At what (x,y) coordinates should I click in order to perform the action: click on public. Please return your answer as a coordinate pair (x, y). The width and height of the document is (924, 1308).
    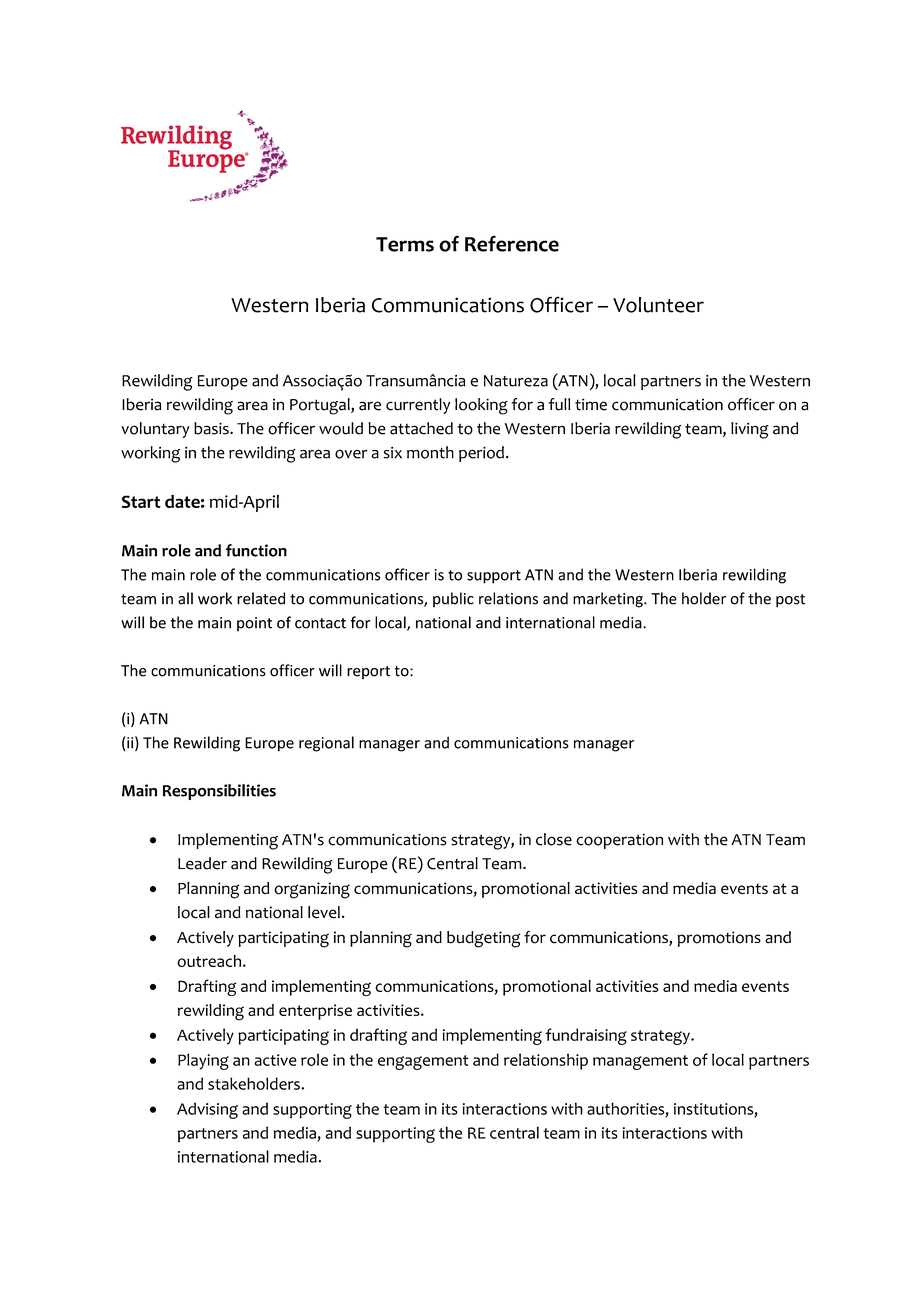
    Looking at the image, I should click on (453, 599).
